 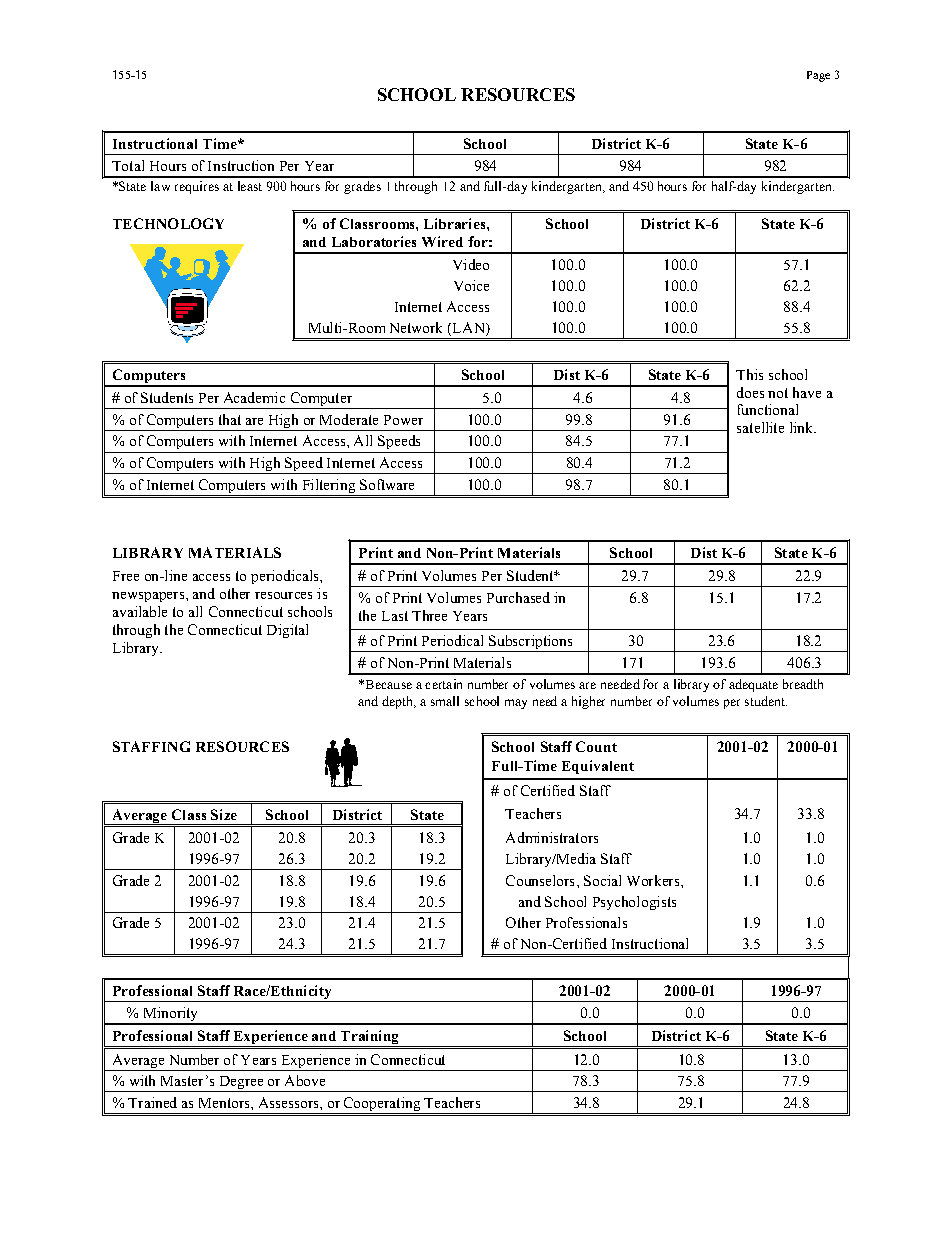 What do you see at coordinates (230, 419) in the image?
I see `that` at bounding box center [230, 419].
